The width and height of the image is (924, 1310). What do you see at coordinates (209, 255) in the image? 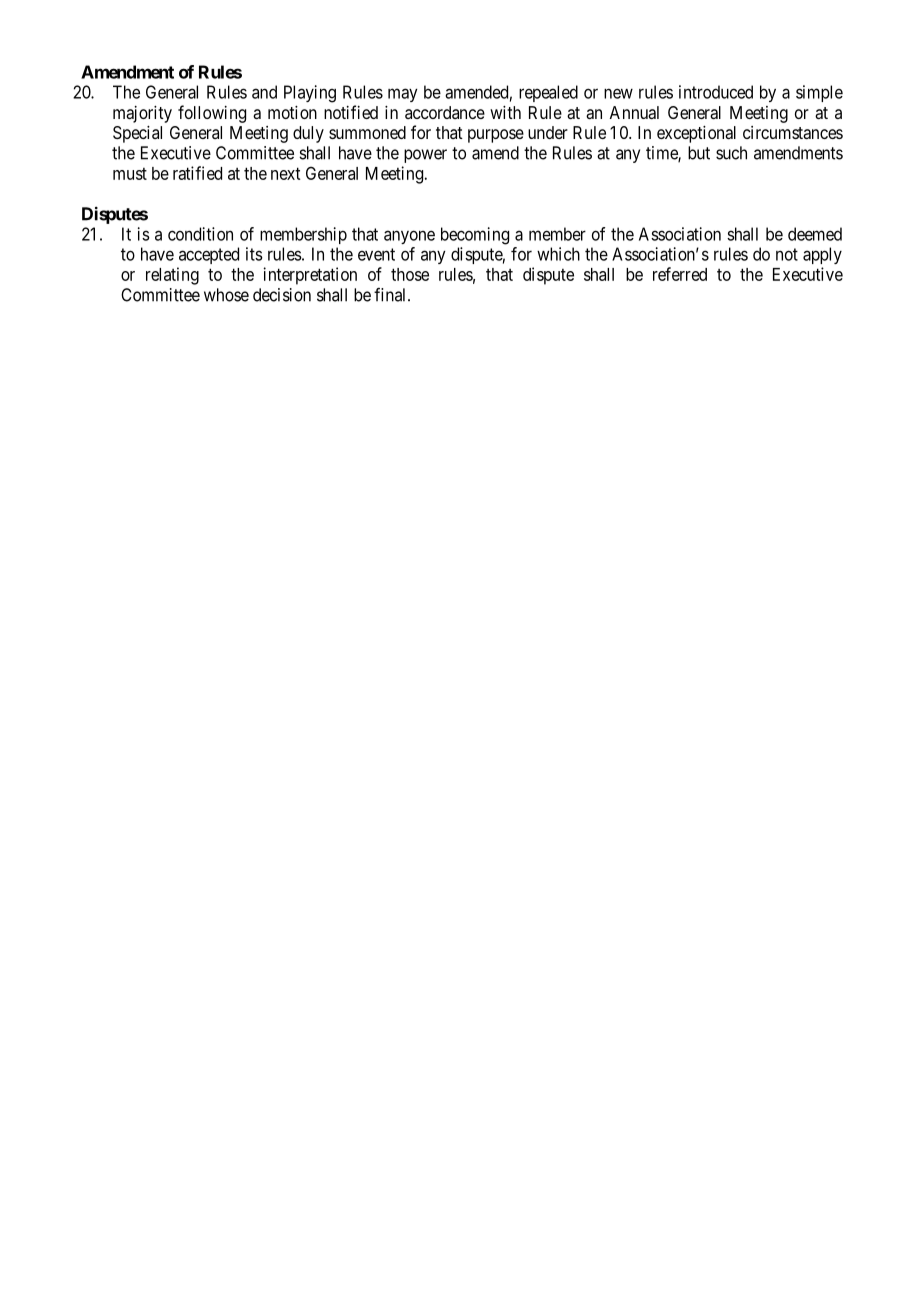
I see `accepted` at bounding box center [209, 255].
